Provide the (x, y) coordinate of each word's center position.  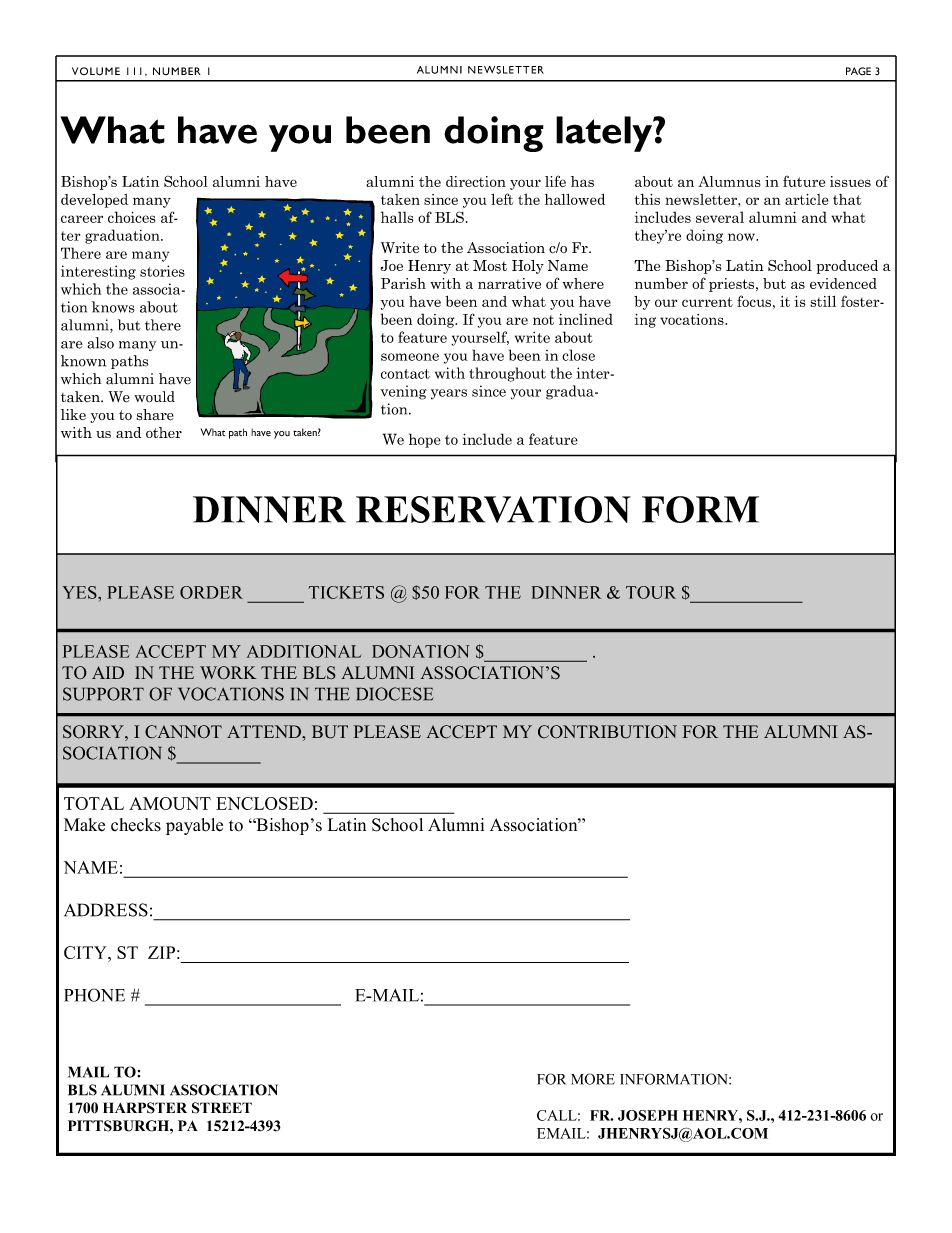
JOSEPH (648, 1115)
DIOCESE (395, 694)
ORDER (211, 592)
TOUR (651, 592)
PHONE (94, 995)
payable (194, 826)
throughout (507, 374)
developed (94, 201)
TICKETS (346, 592)
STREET (222, 1108)
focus (754, 301)
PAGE (858, 71)
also (100, 343)
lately (605, 134)
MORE (593, 1079)
